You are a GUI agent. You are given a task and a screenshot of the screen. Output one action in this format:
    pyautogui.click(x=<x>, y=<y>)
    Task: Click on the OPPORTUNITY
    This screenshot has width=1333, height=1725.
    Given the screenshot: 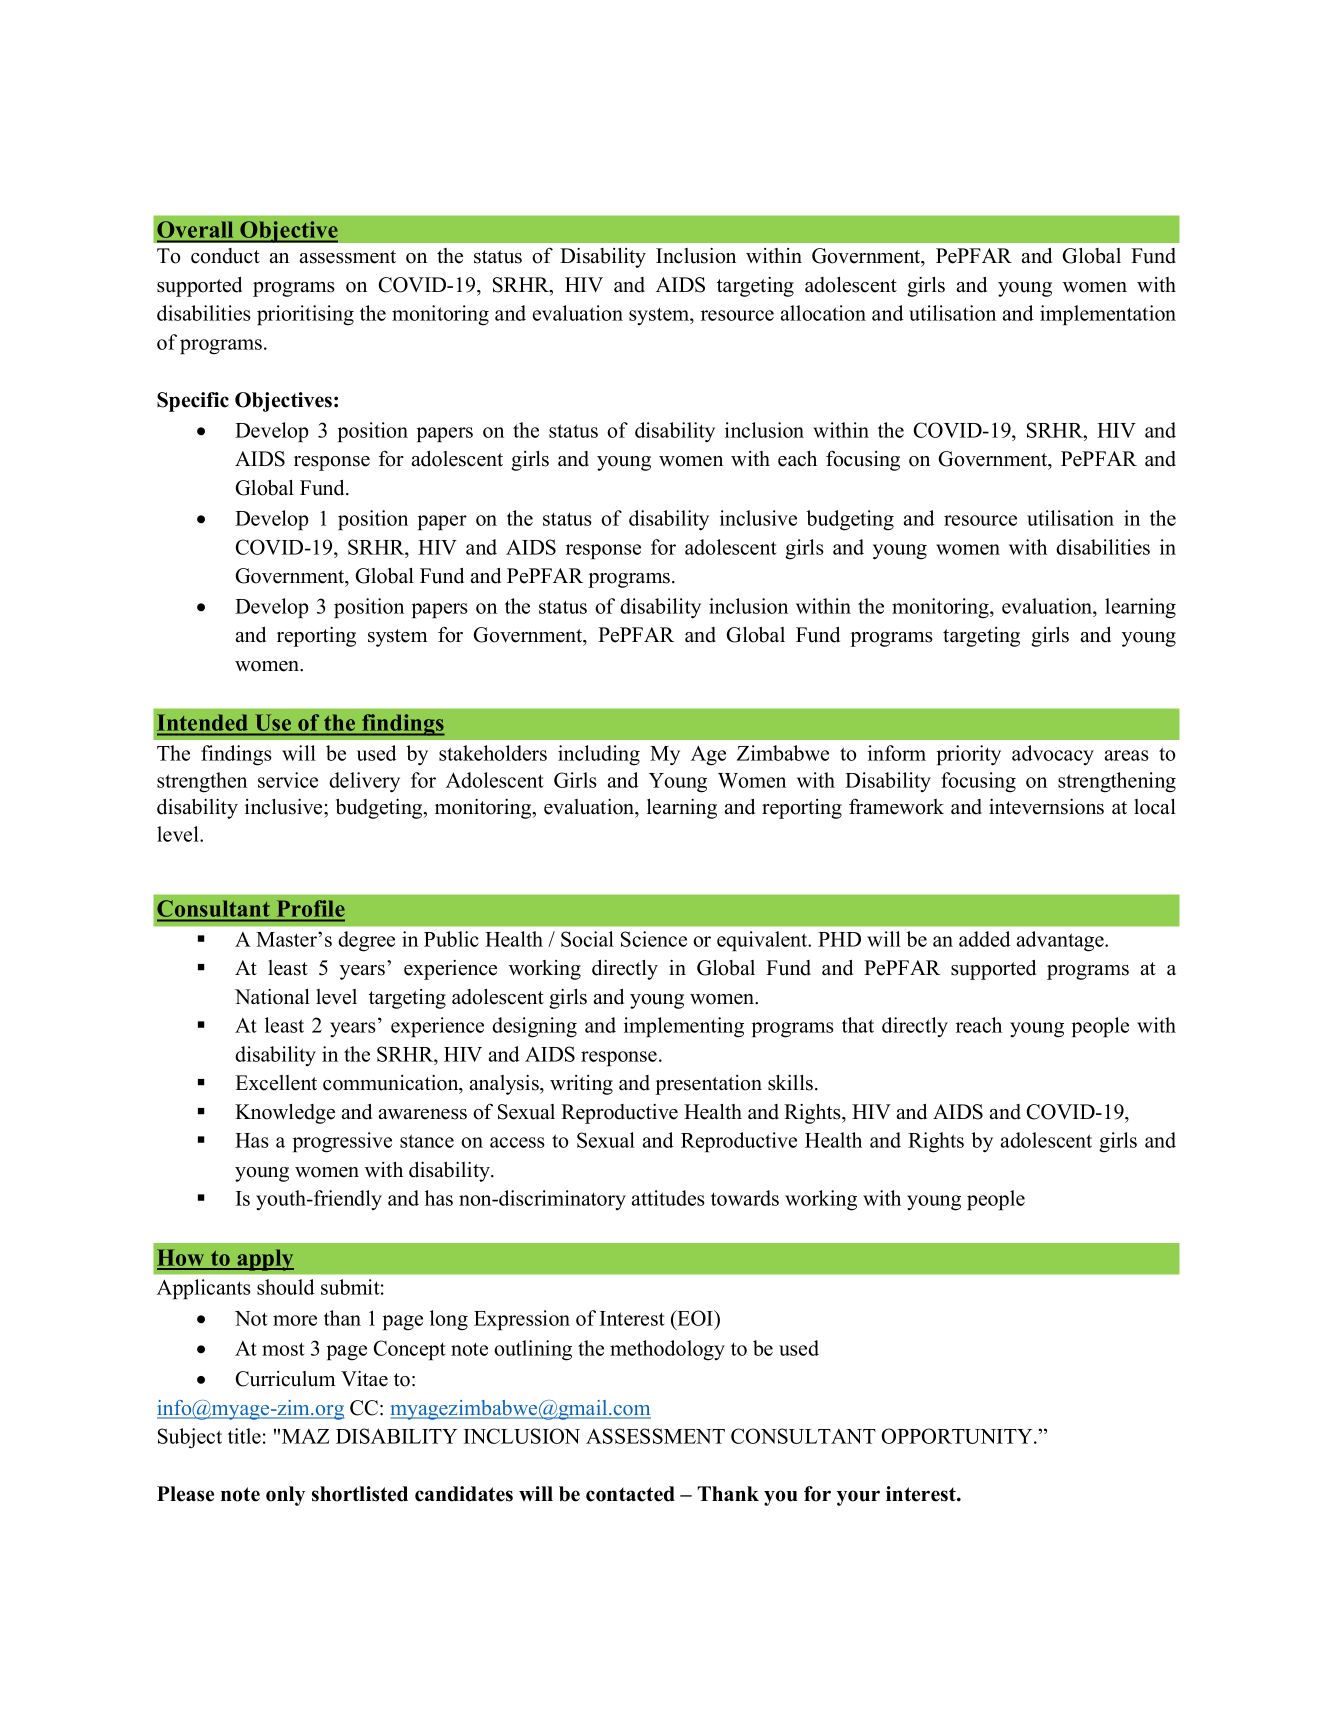 What is the action you would take?
    pyautogui.click(x=958, y=1436)
